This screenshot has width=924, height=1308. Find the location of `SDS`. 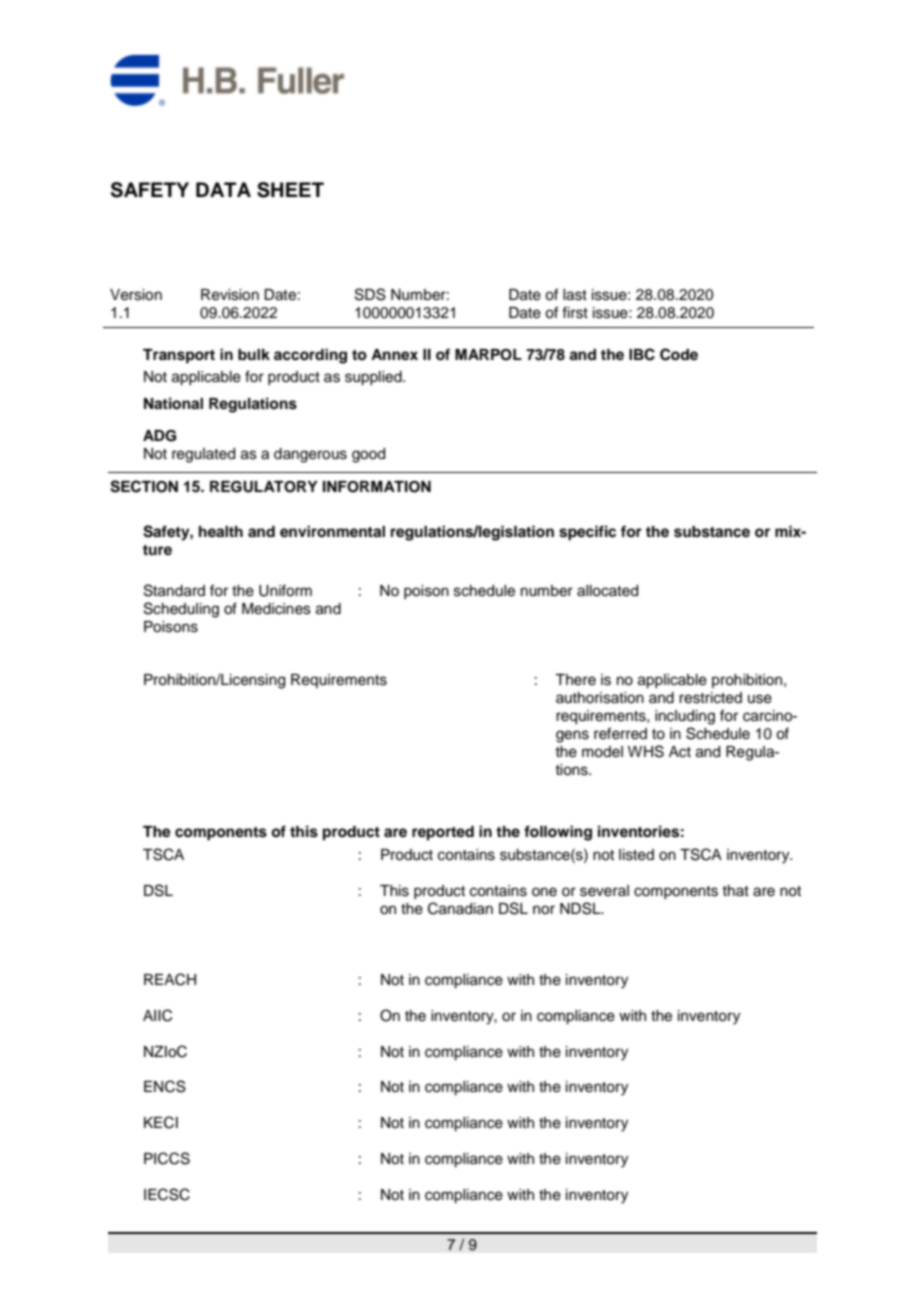

SDS is located at coordinates (370, 294).
